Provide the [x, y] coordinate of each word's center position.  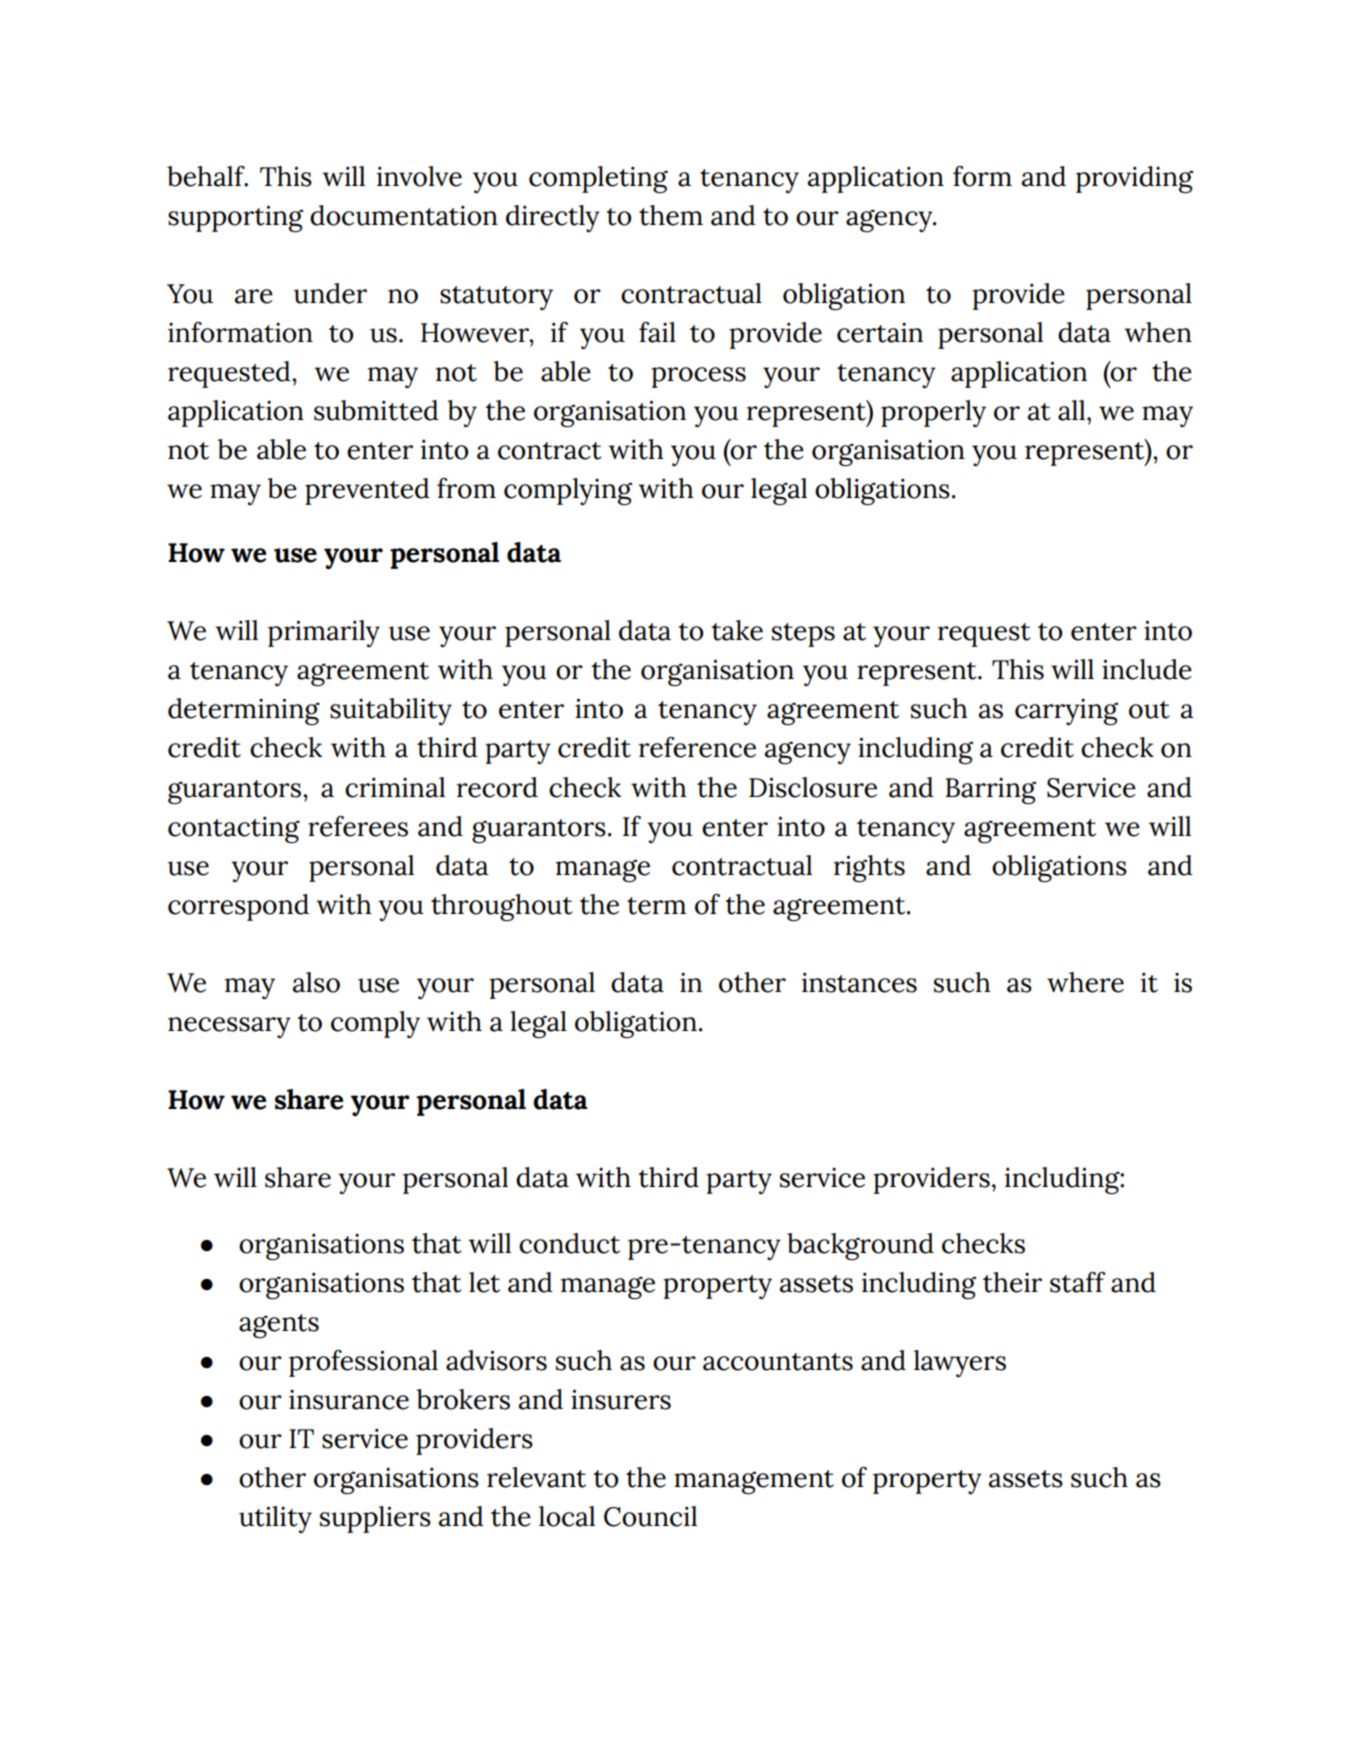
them [671, 215]
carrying [1066, 712]
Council [650, 1516]
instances [859, 982]
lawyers [960, 1363]
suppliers [375, 1519]
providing [1134, 180]
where [1085, 982]
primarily [324, 633]
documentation [404, 215]
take [737, 630]
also [316, 982]
